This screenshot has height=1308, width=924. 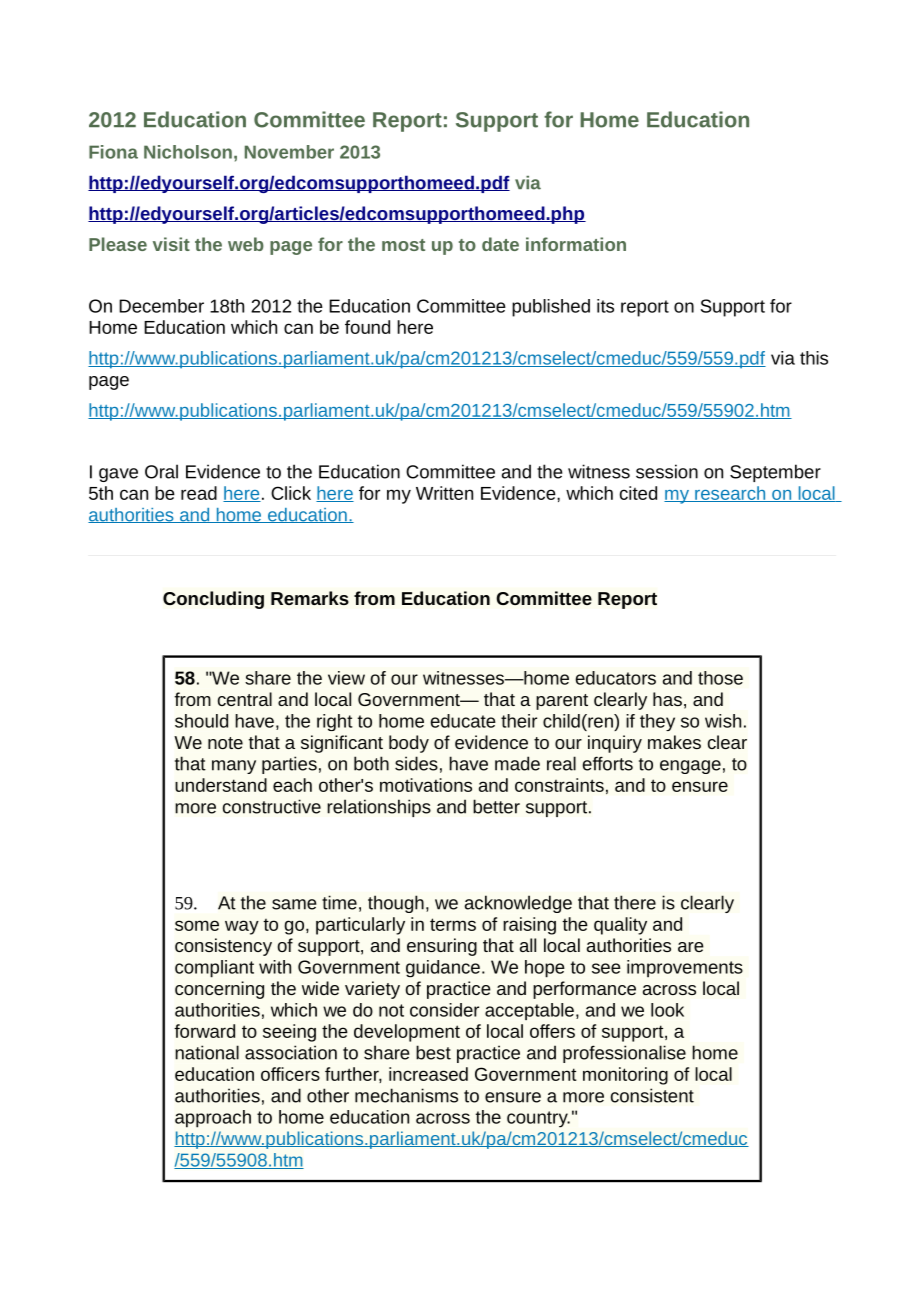 I want to click on date, so click(x=500, y=244).
